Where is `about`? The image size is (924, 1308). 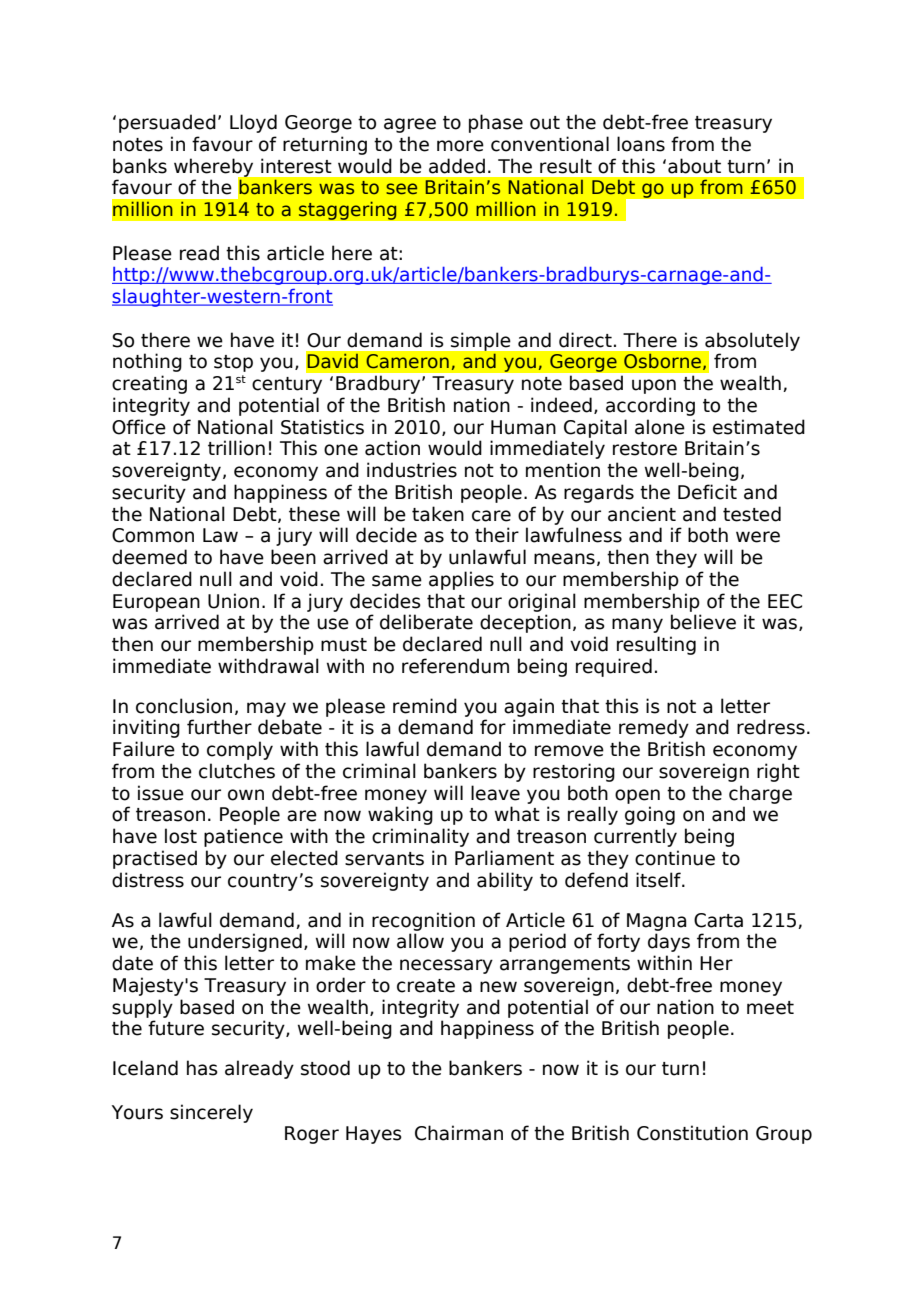
about is located at coordinates (694, 166).
